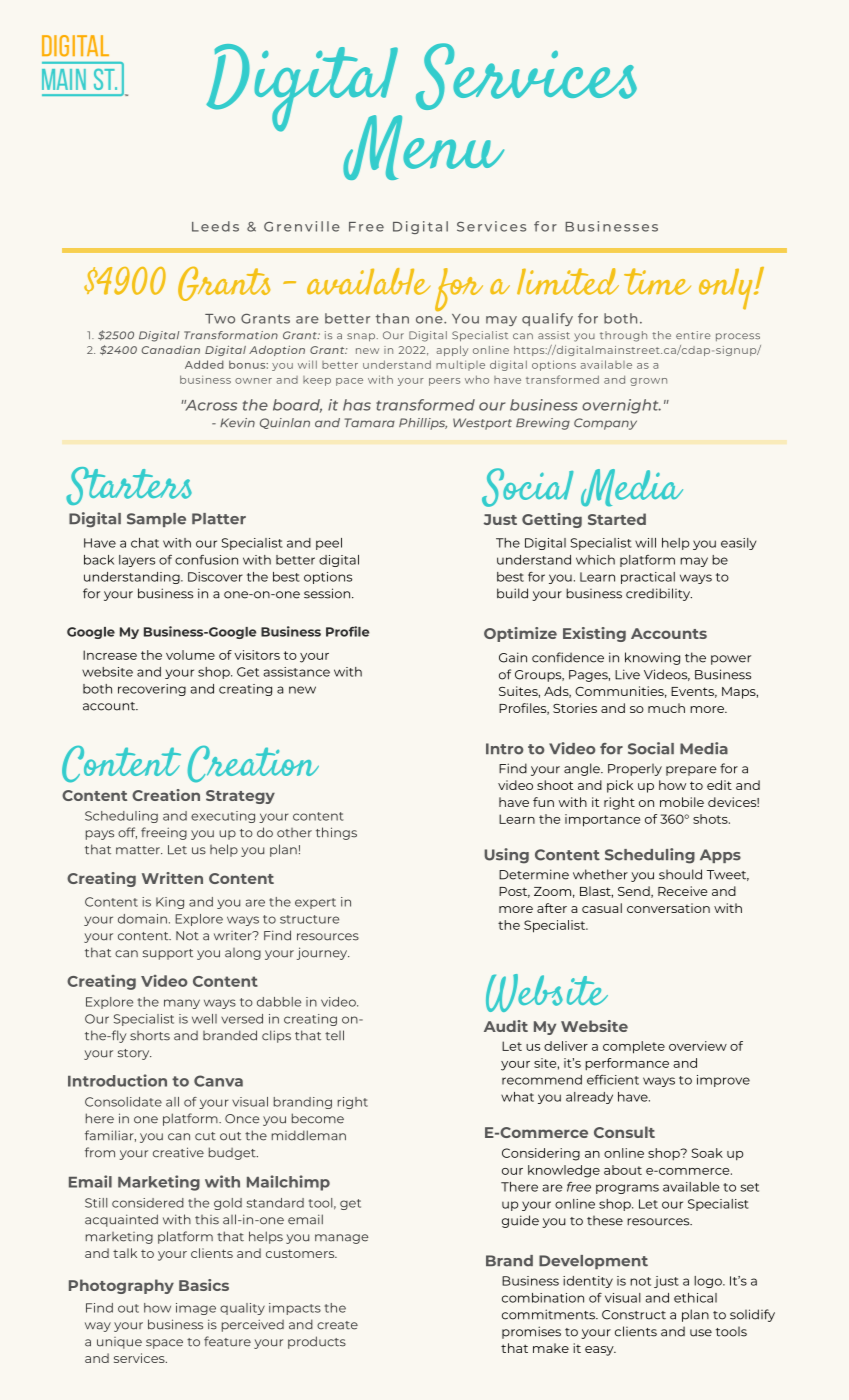 The height and width of the image is (1400, 849). I want to click on volume, so click(190, 655).
